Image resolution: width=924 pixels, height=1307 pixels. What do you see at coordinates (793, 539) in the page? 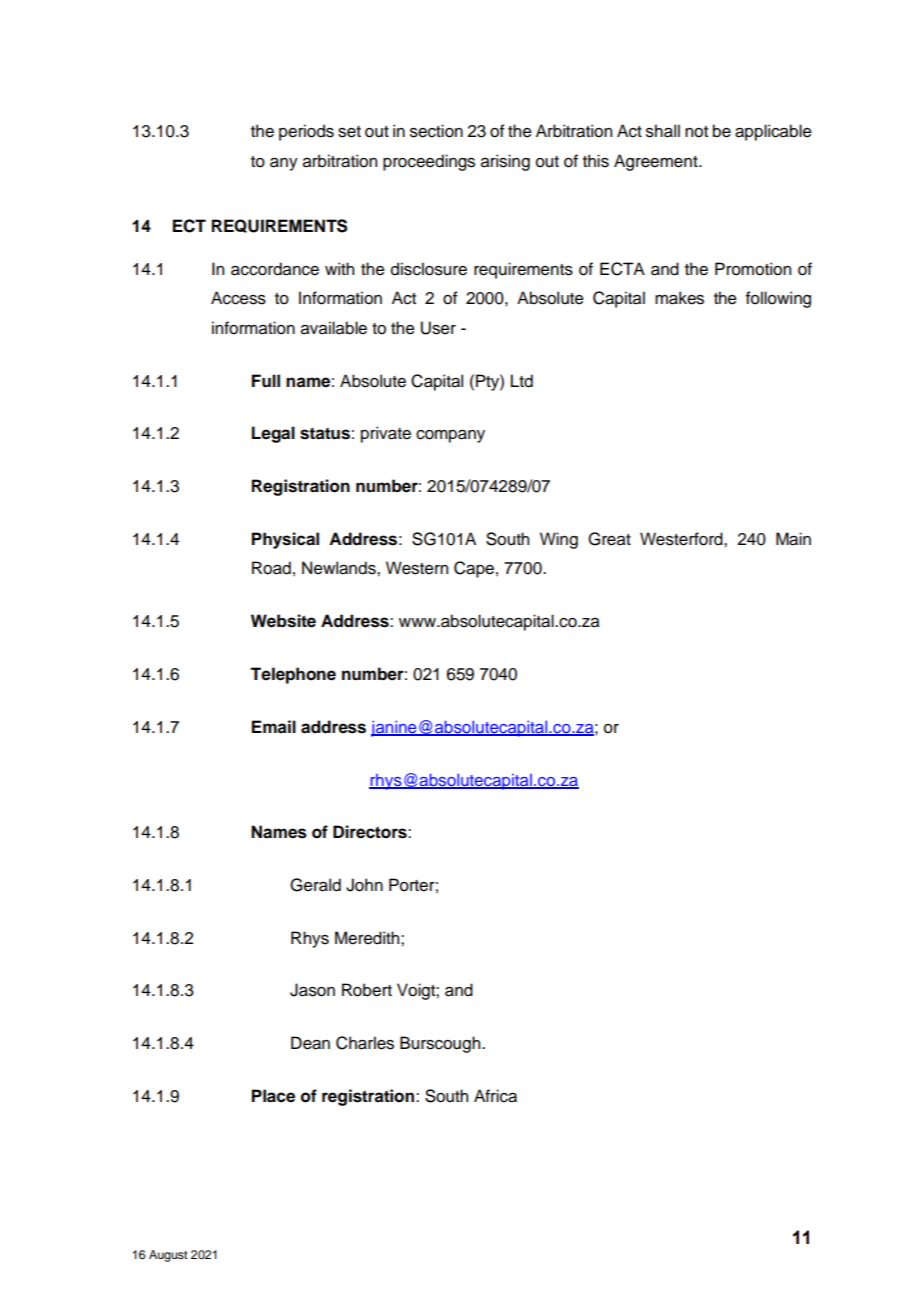
I see `Main` at bounding box center [793, 539].
